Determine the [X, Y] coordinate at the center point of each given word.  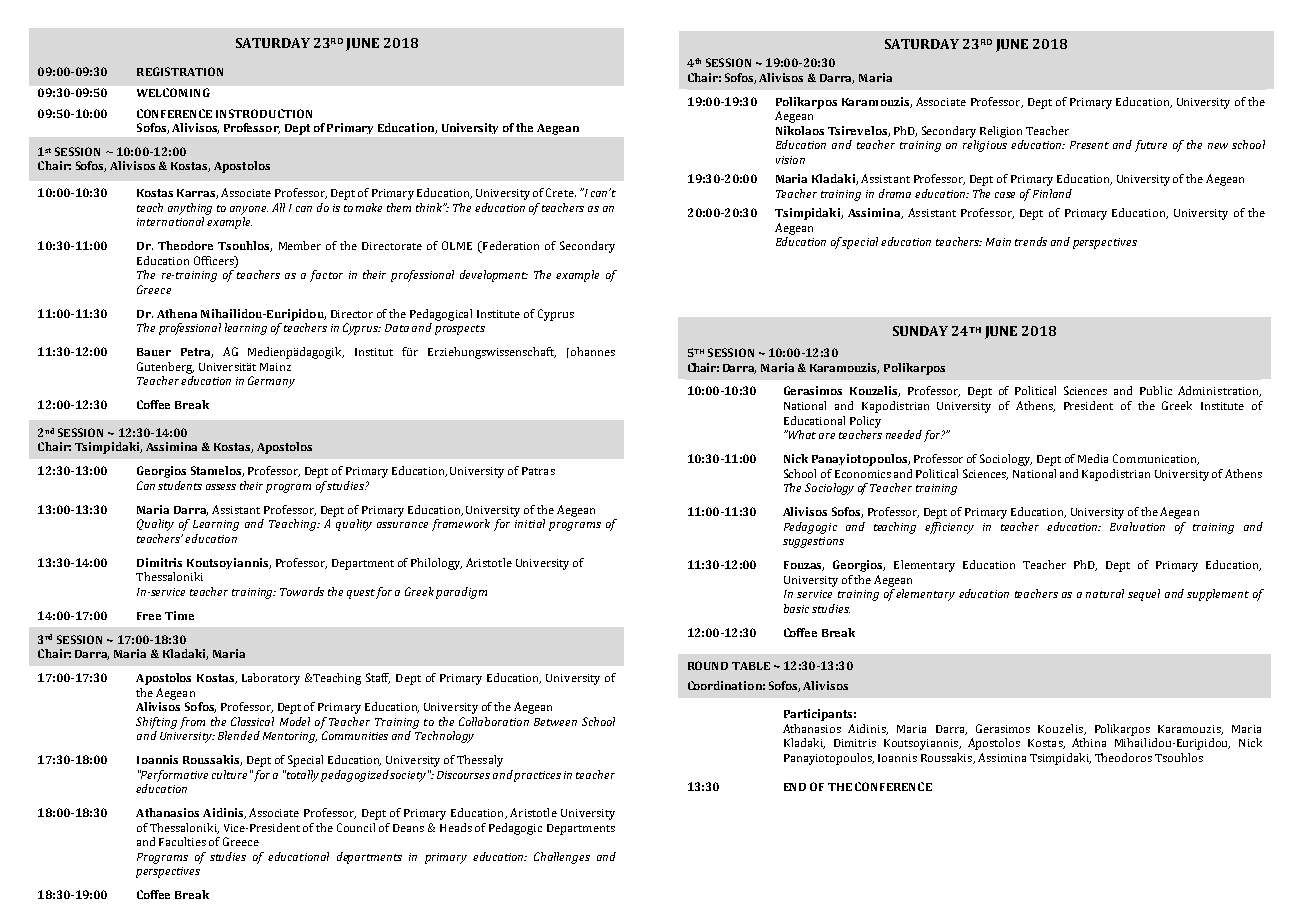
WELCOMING [173, 92]
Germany [271, 382]
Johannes [591, 352]
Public [1156, 390]
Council [356, 827]
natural [1105, 593]
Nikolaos [800, 130]
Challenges [562, 858]
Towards [302, 591]
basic [796, 608]
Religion [1001, 132]
